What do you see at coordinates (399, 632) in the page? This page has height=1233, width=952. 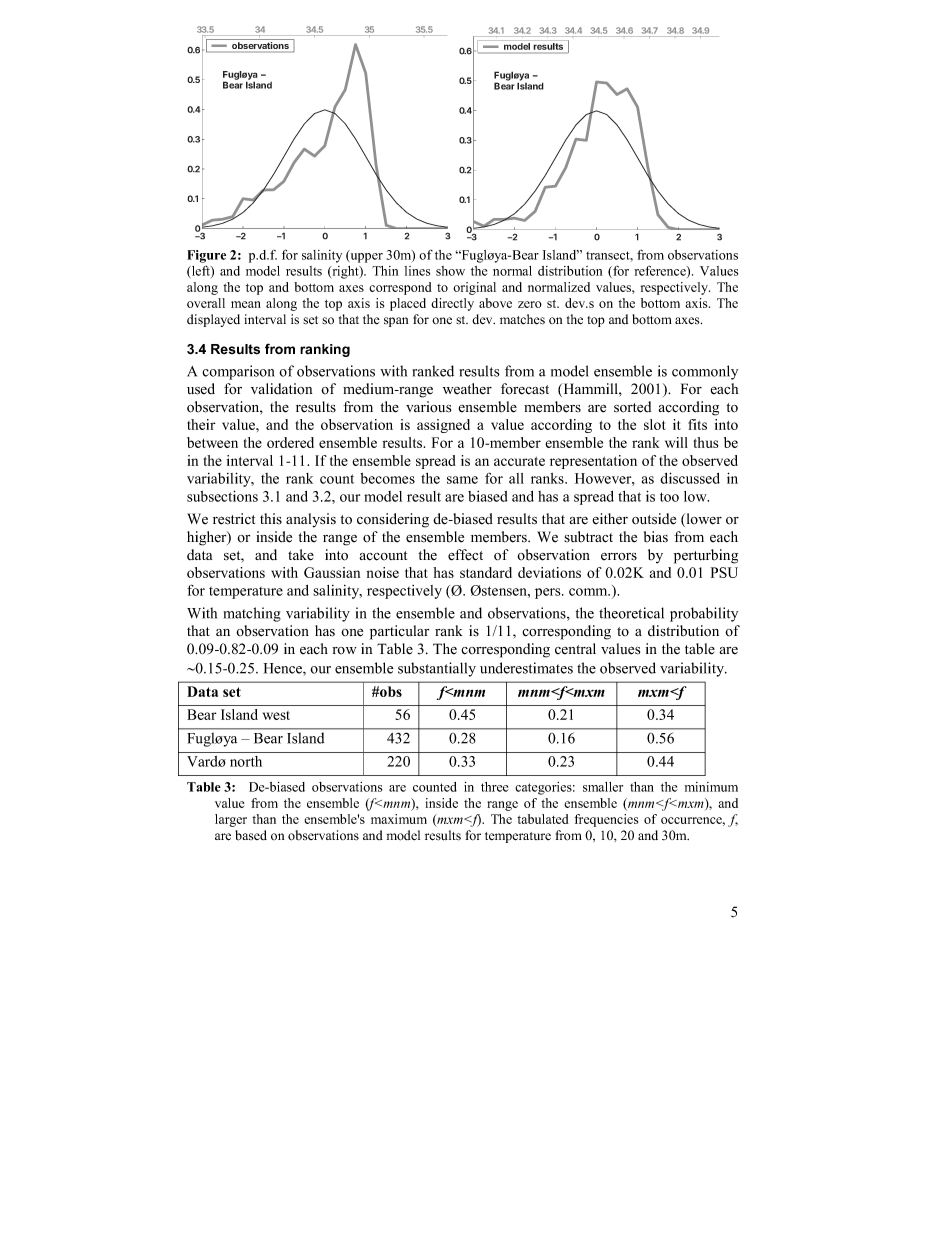 I see `particular` at bounding box center [399, 632].
